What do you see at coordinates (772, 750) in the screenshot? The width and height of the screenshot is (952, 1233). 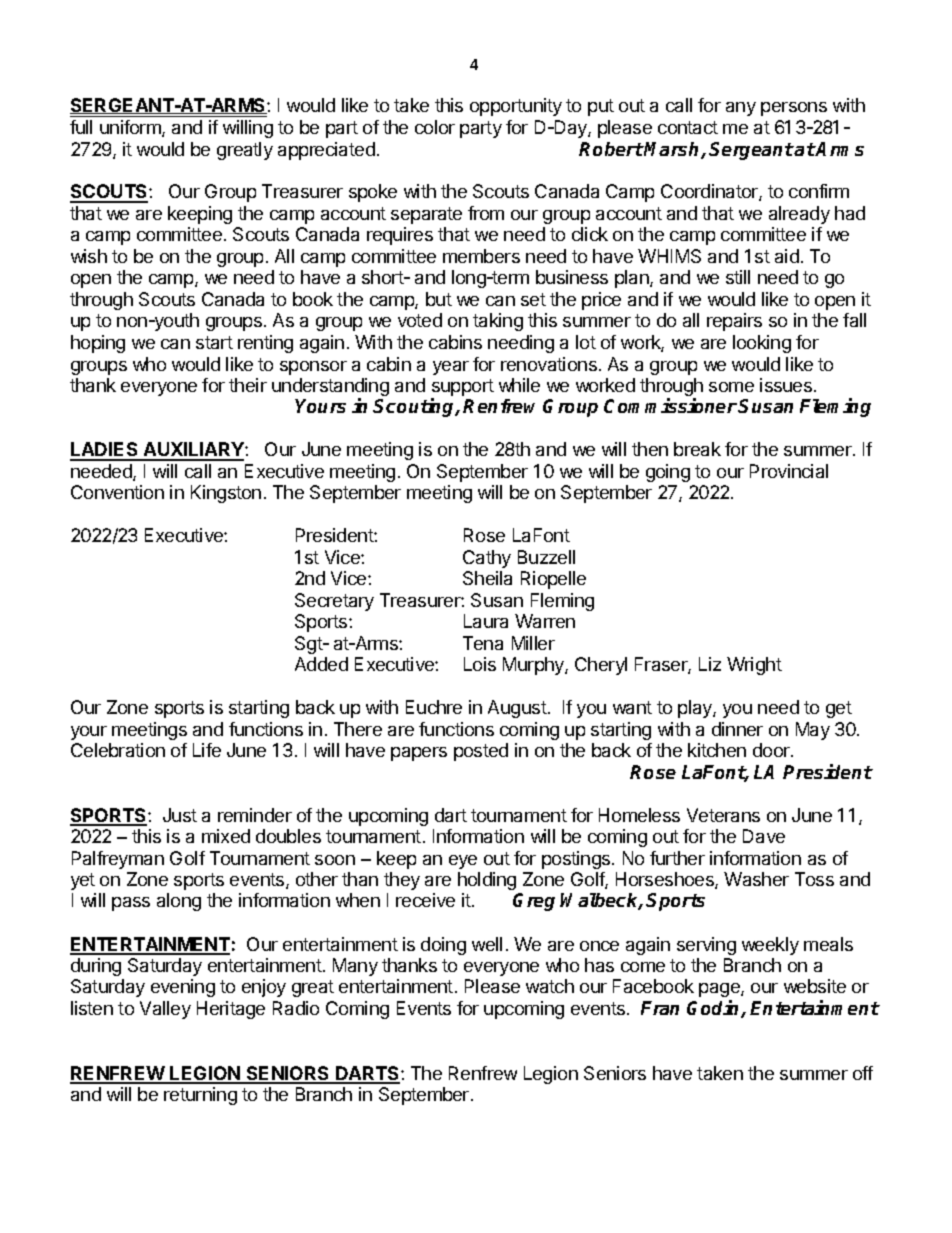 I see `door` at bounding box center [772, 750].
